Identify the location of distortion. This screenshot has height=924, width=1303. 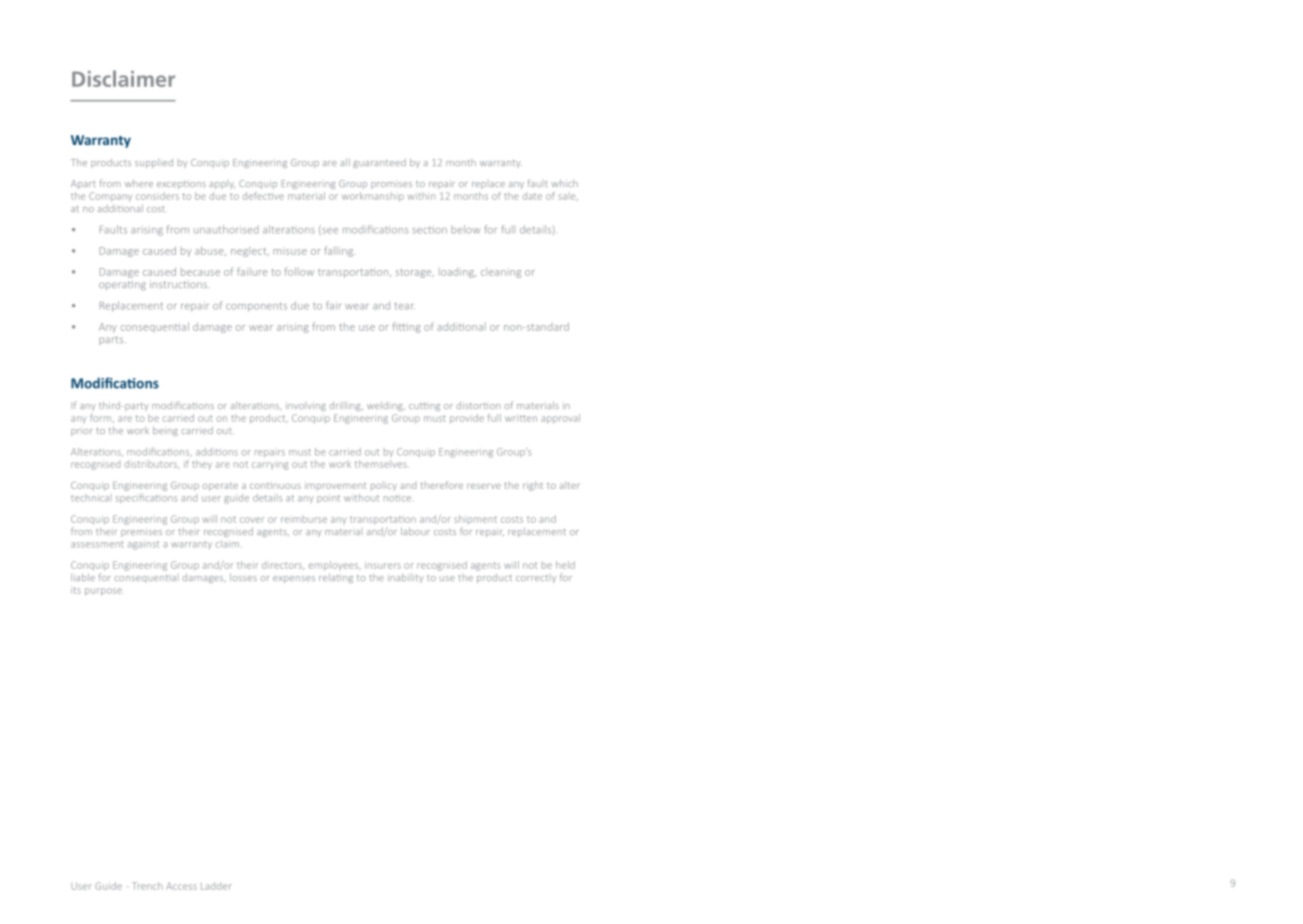
(478, 405).
